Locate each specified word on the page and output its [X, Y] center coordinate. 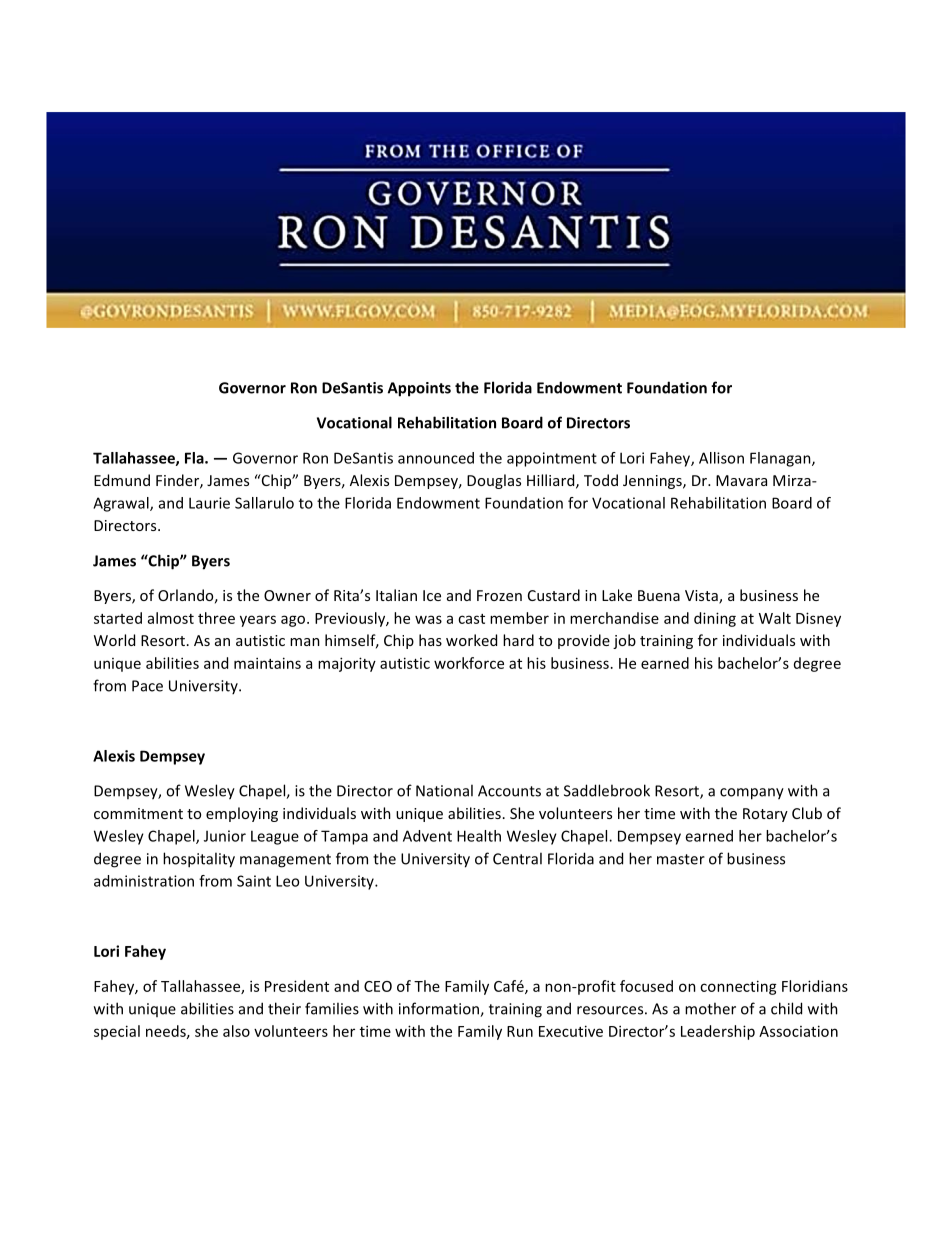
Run [520, 1031]
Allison [721, 458]
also [236, 1031]
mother [710, 1008]
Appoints [419, 389]
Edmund [122, 480]
